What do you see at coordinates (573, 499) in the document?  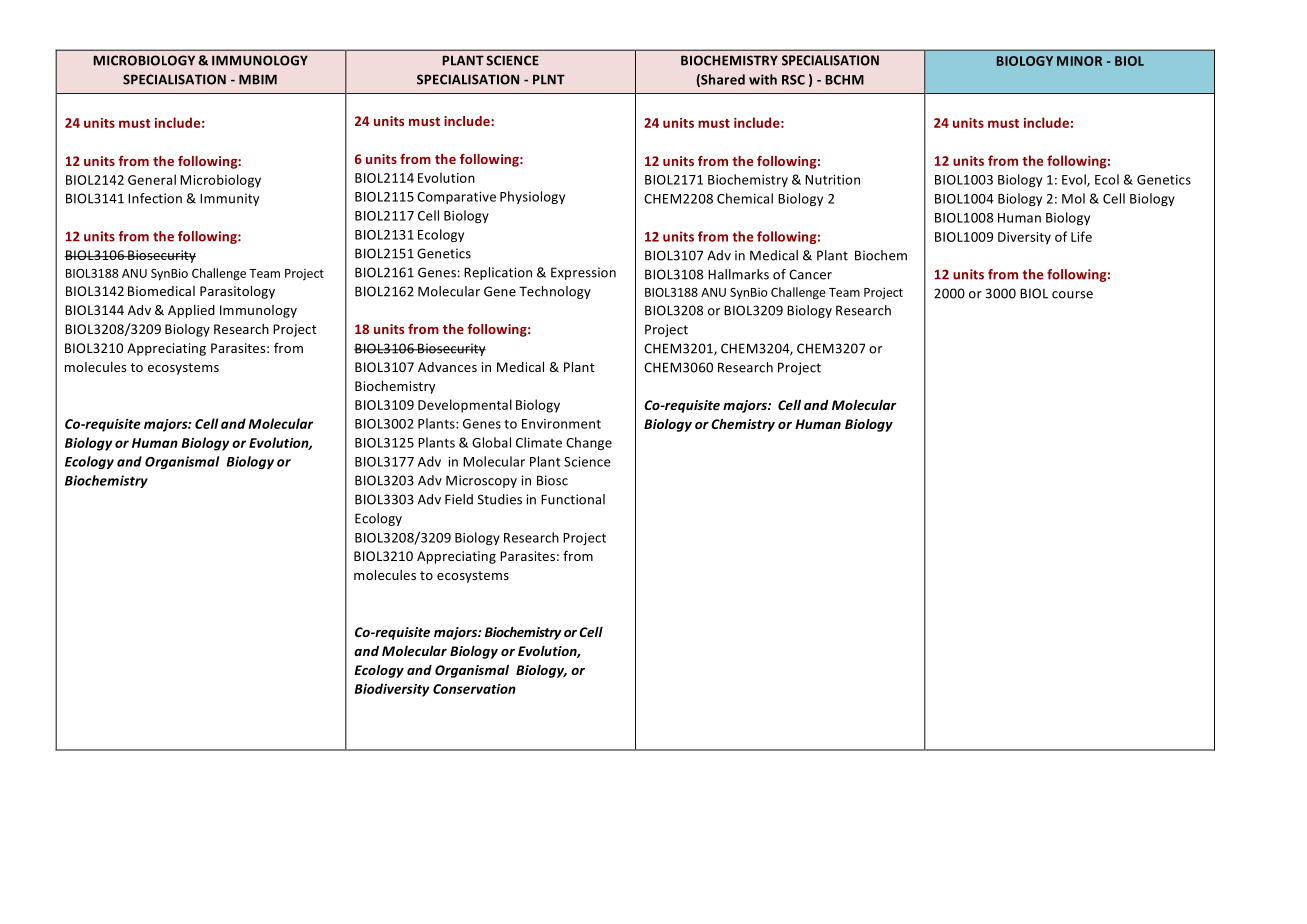 I see `Functional` at bounding box center [573, 499].
